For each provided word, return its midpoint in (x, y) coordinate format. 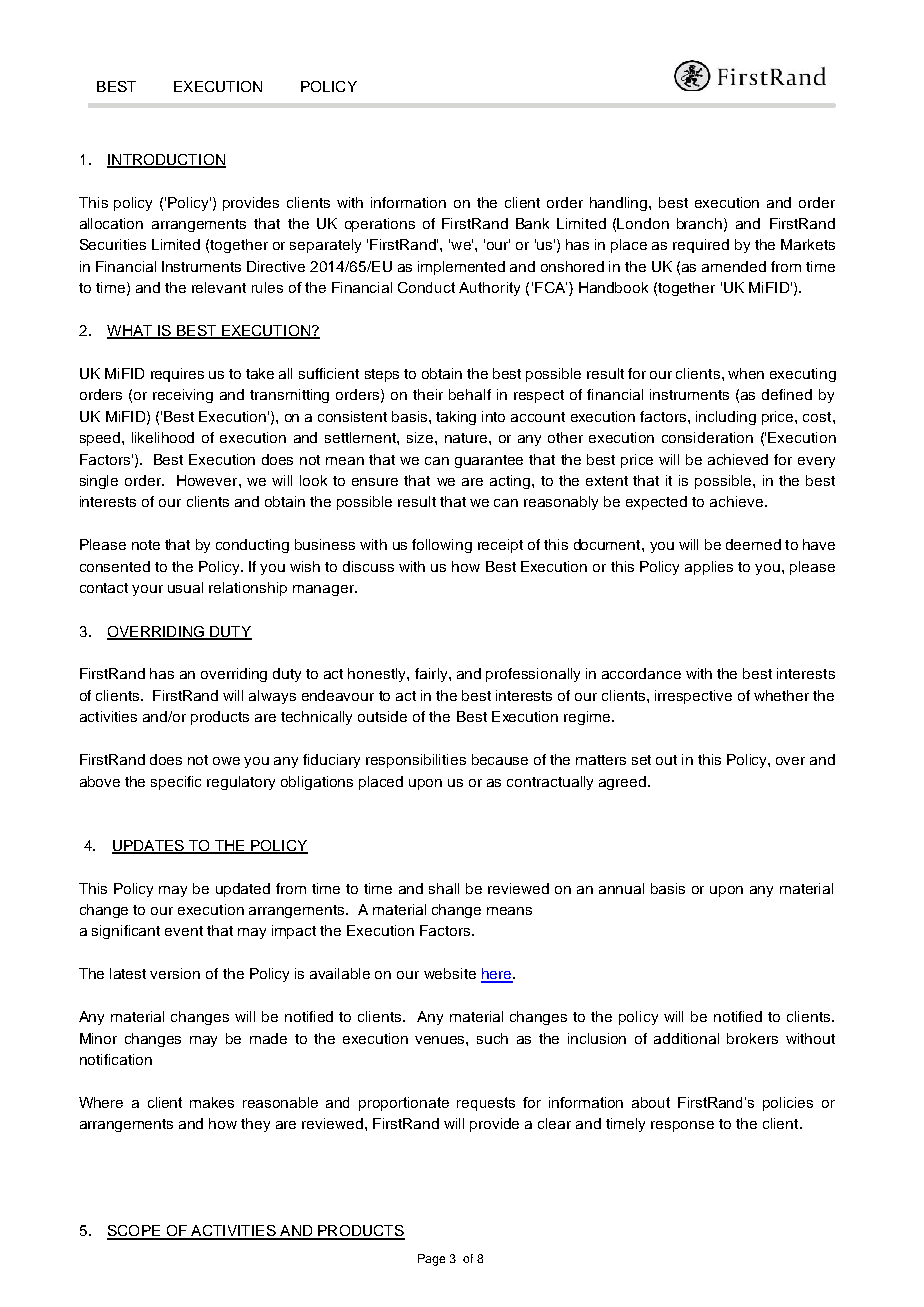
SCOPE (134, 1232)
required (701, 246)
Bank (532, 223)
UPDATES (149, 847)
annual (621, 888)
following (442, 546)
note (146, 545)
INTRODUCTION (166, 160)
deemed (753, 544)
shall (444, 888)
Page (431, 1260)
